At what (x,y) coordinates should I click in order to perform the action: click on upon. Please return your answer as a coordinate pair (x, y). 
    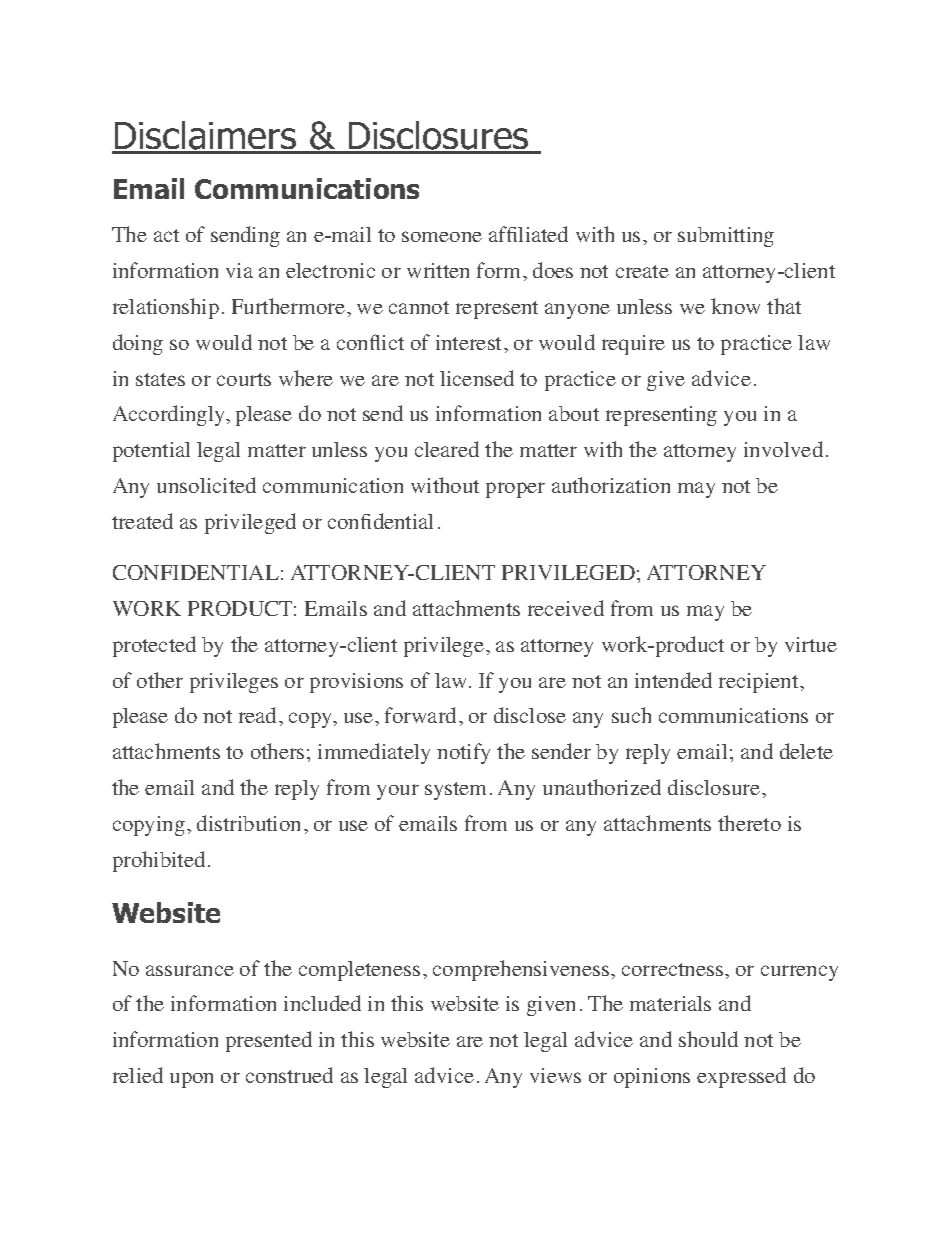
    Looking at the image, I should click on (191, 1080).
